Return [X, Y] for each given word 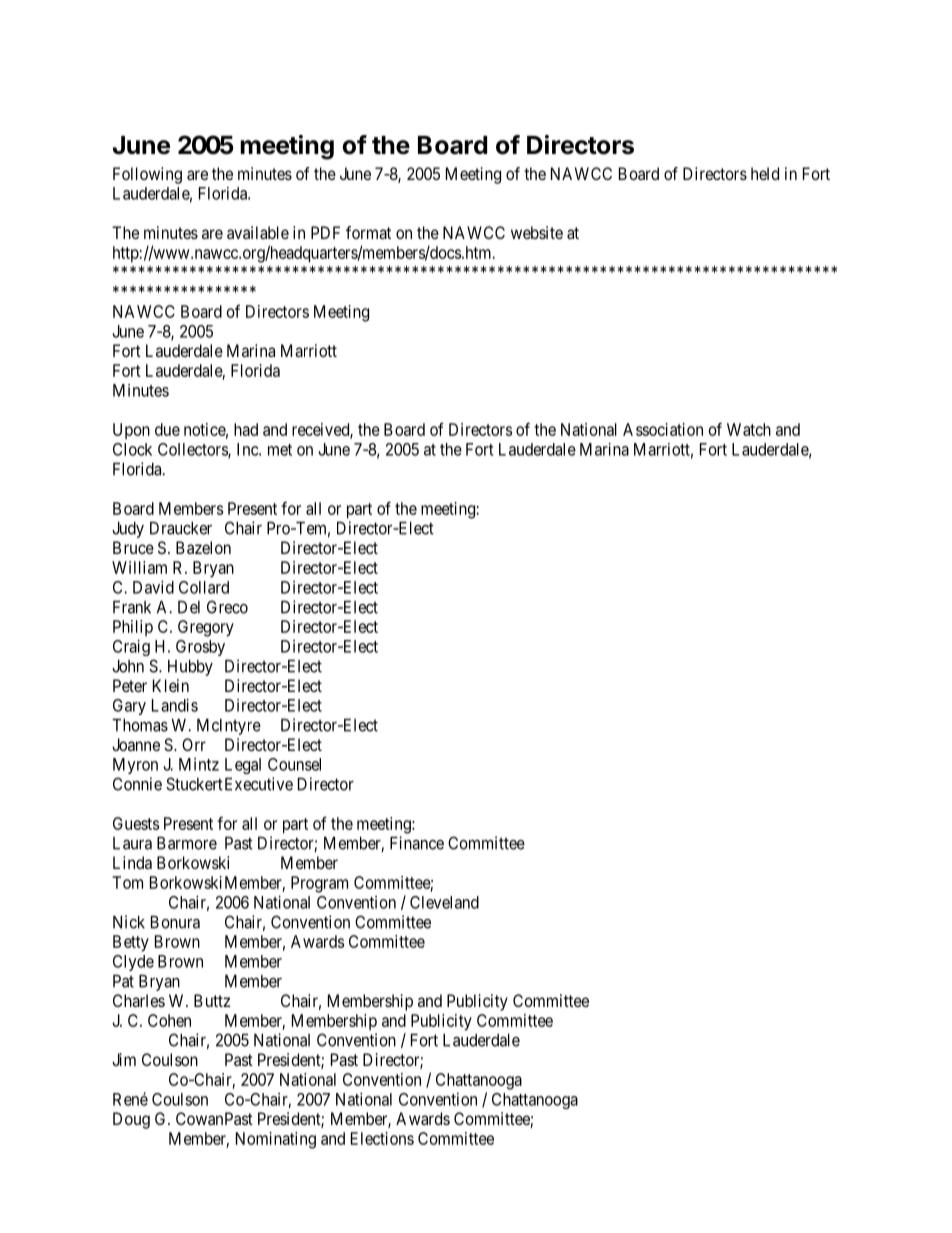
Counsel [294, 764]
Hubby [190, 668]
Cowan [199, 1118]
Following [147, 175]
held [765, 173]
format [368, 232]
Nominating [276, 1140]
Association [663, 429]
